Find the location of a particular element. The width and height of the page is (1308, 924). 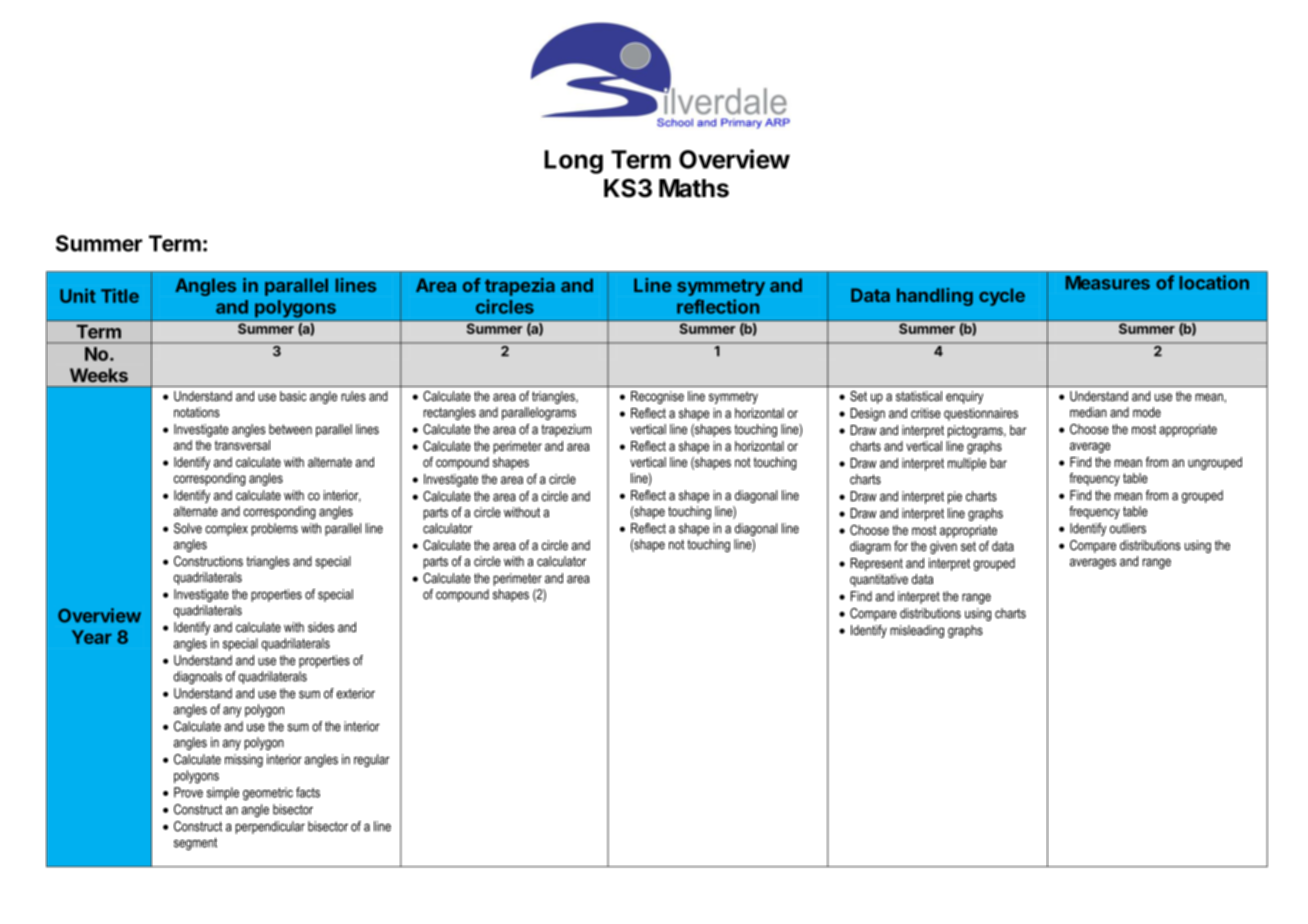

perpendicular is located at coordinates (270, 827).
